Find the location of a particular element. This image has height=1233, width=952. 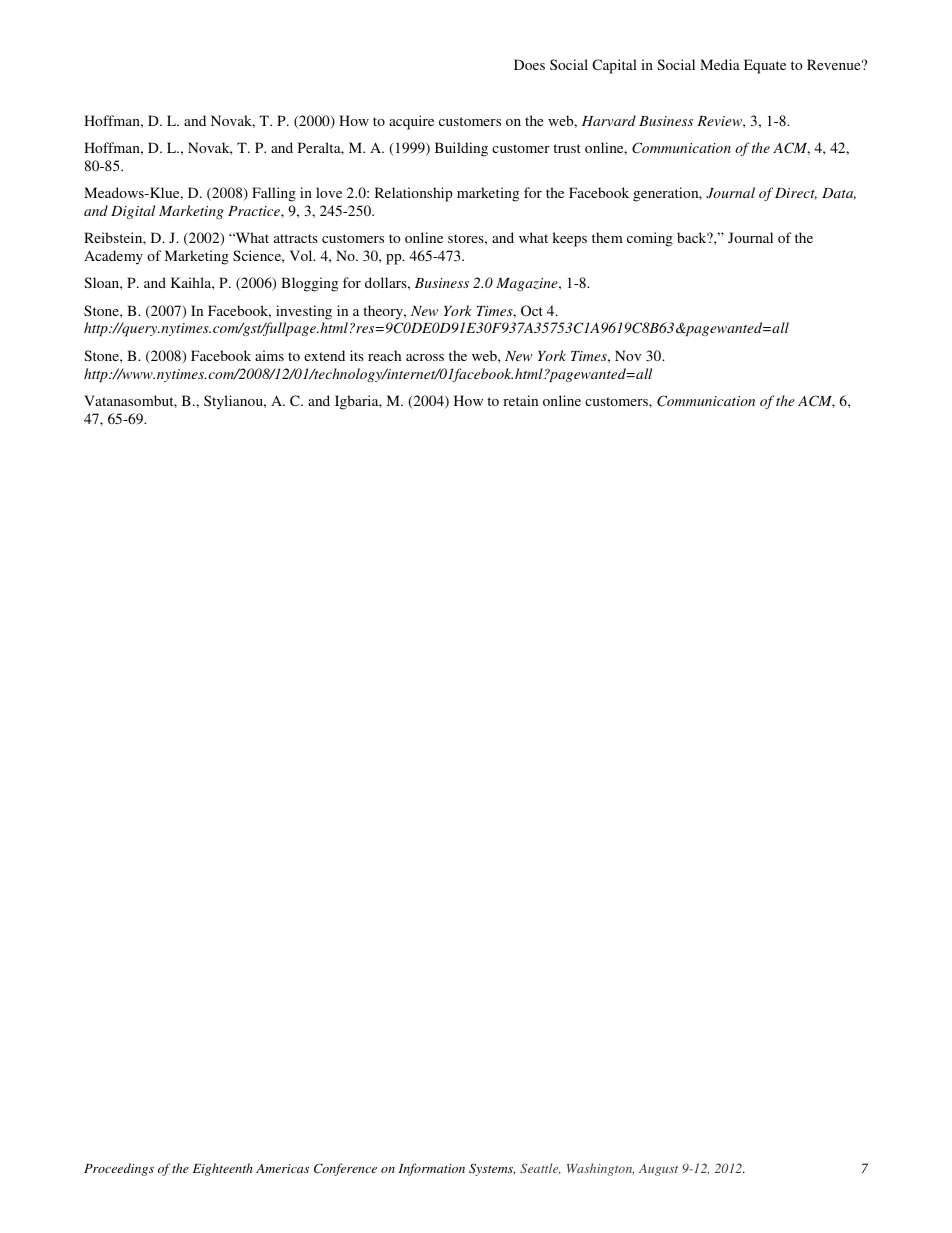

retain is located at coordinates (520, 400).
